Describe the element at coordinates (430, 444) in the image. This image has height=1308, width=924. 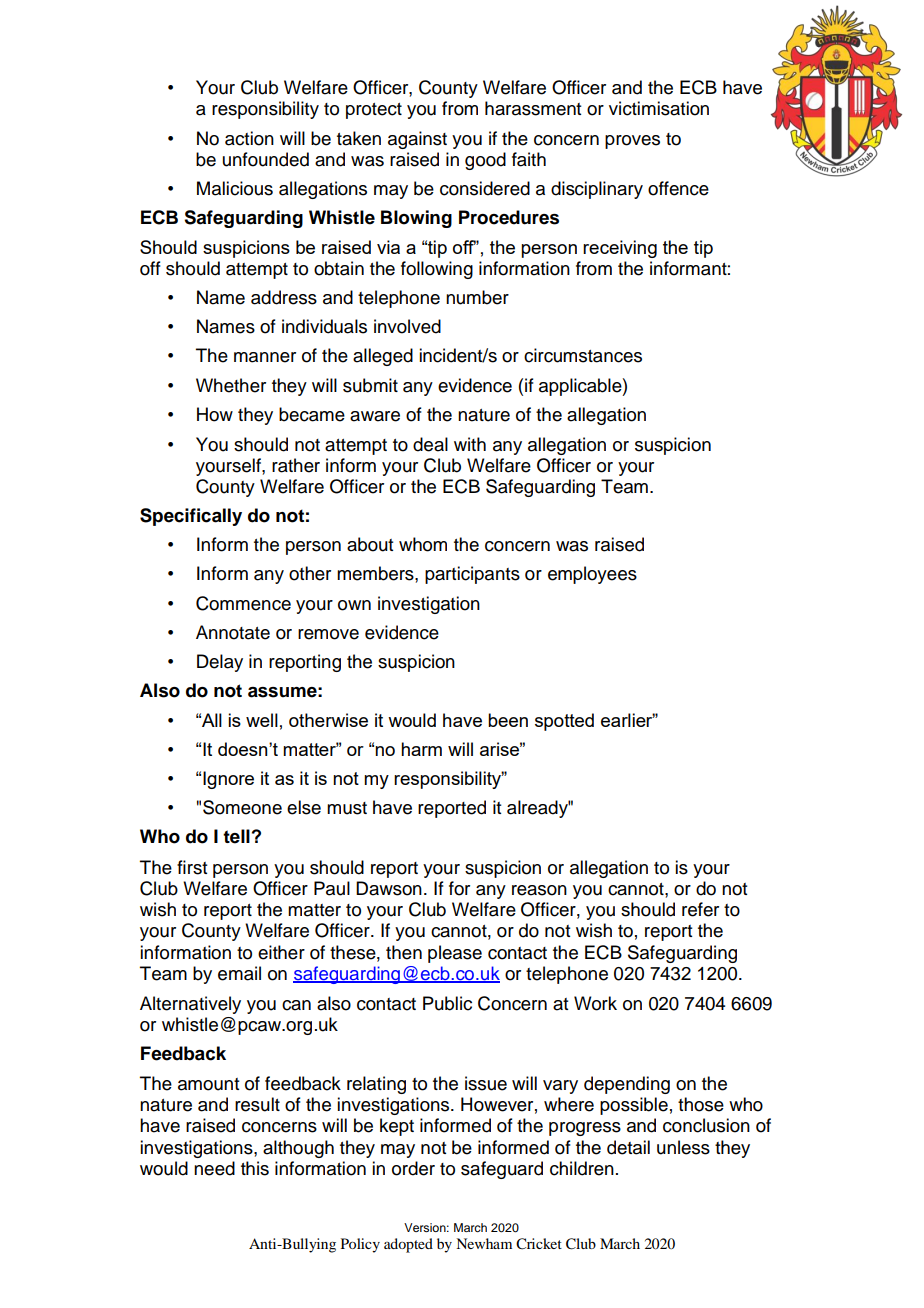
I see `deal` at that location.
